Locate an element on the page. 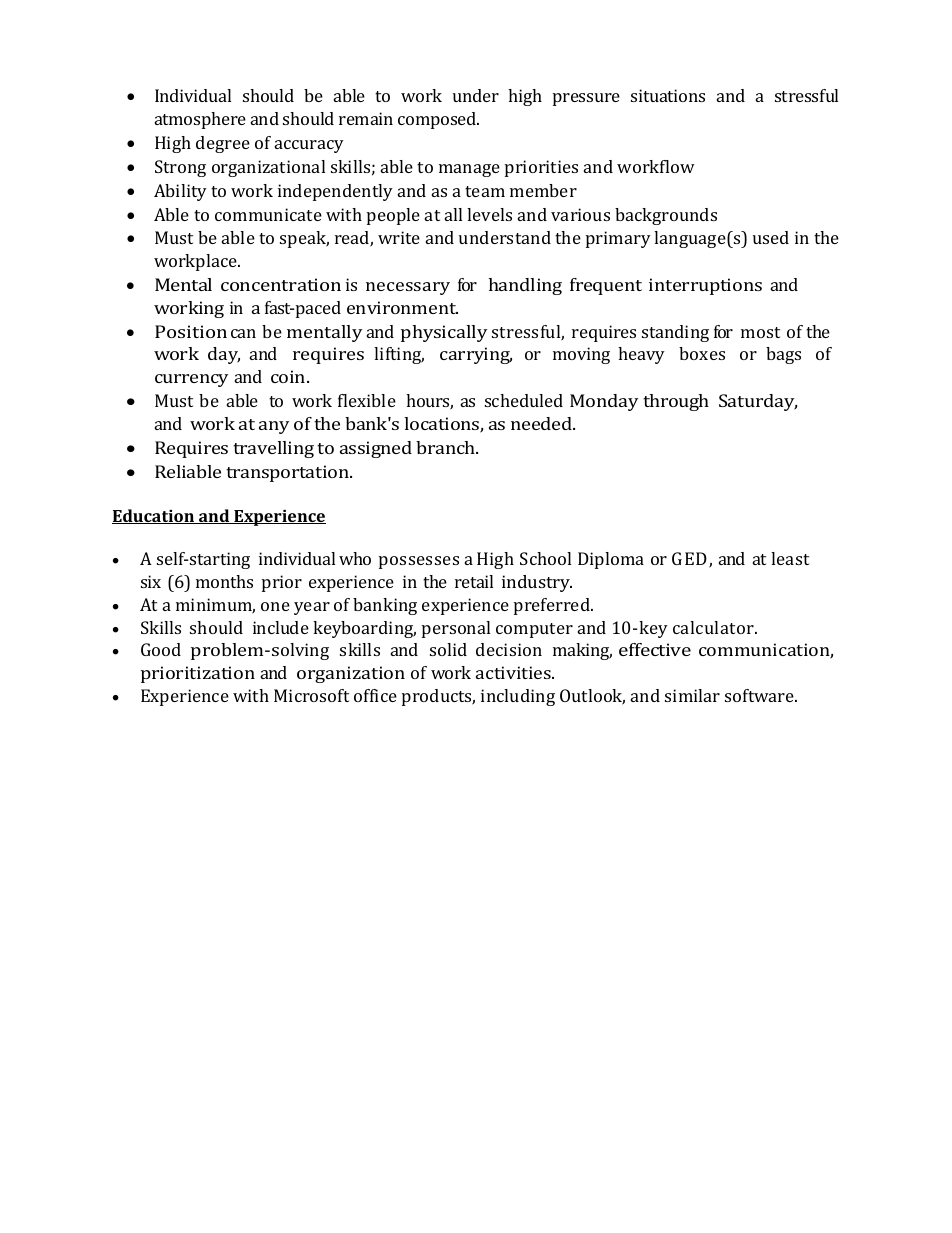 This page has width=952, height=1233. activities is located at coordinates (515, 672).
